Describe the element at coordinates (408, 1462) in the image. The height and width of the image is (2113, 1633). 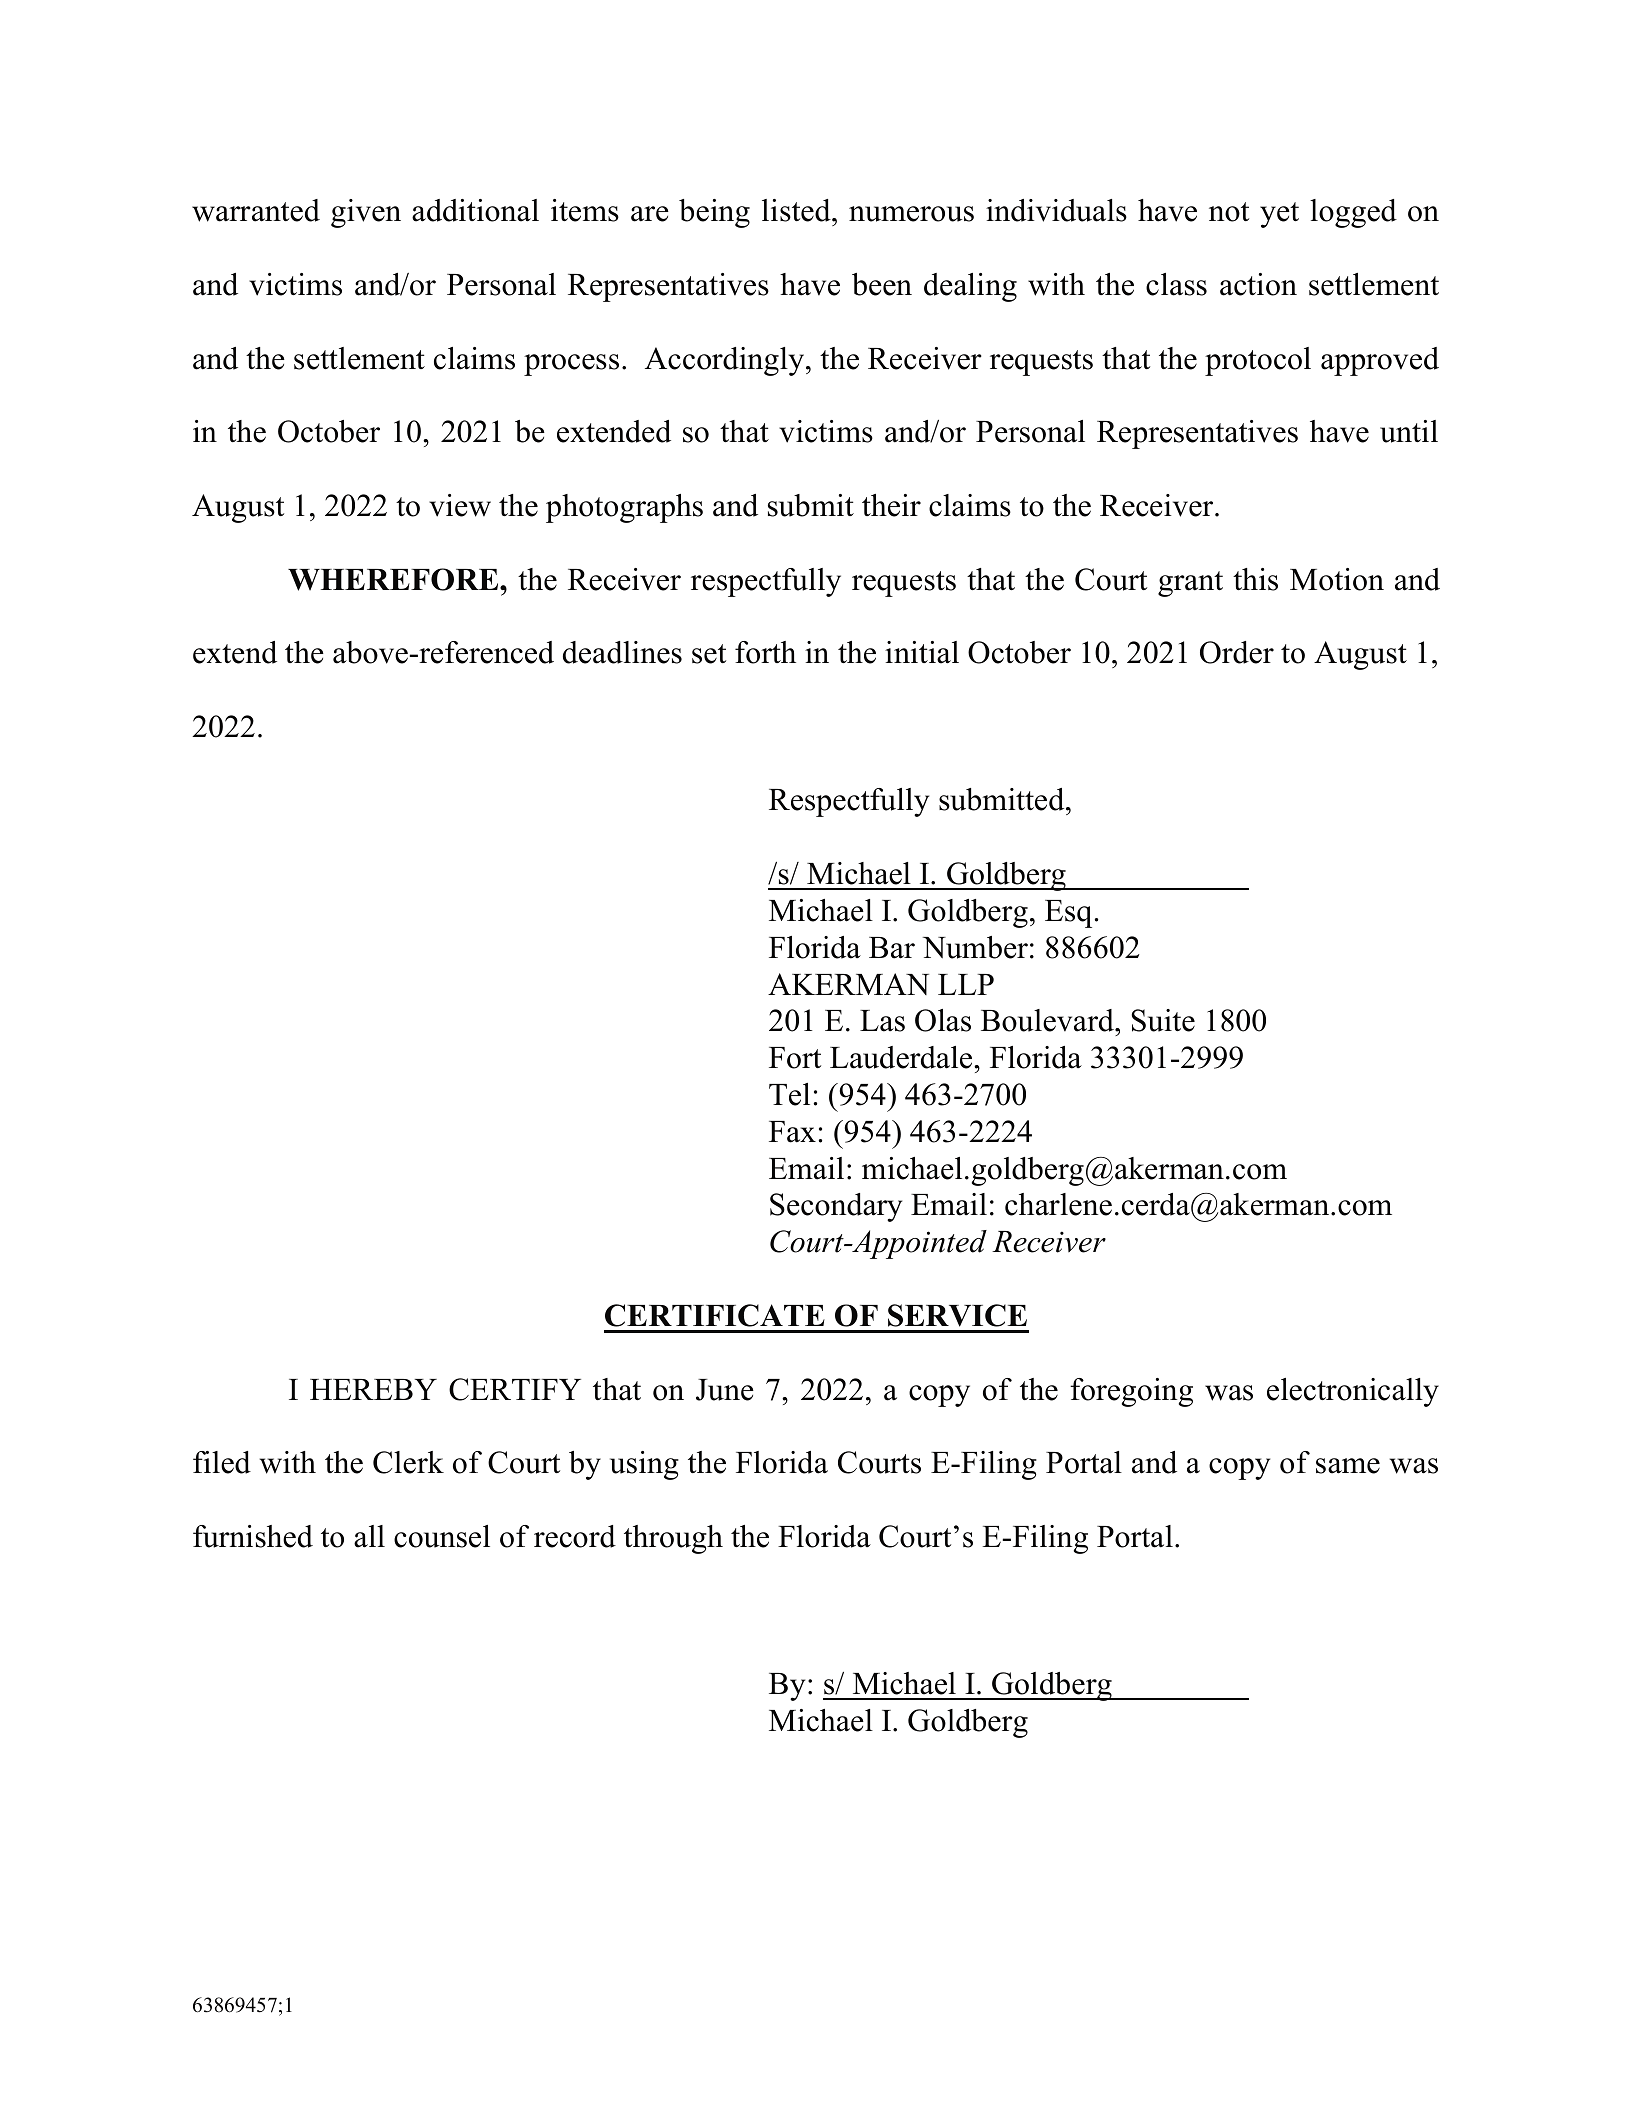
I see `Clerk` at that location.
